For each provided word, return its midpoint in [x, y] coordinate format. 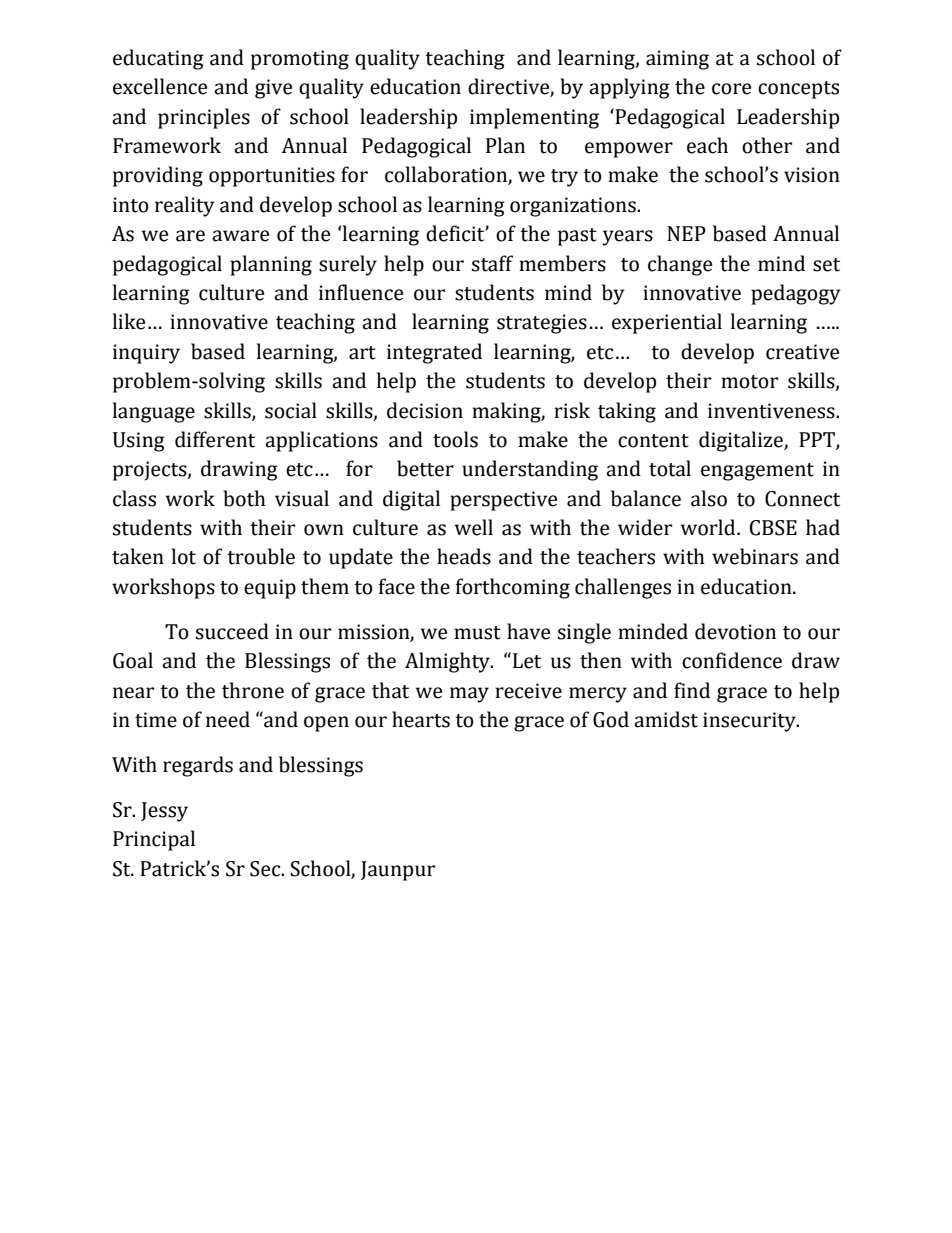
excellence [160, 86]
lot [184, 556]
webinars [755, 556]
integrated [434, 353]
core [731, 89]
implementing [534, 118]
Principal [154, 840]
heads [464, 556]
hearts [421, 719]
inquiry [146, 354]
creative [802, 352]
